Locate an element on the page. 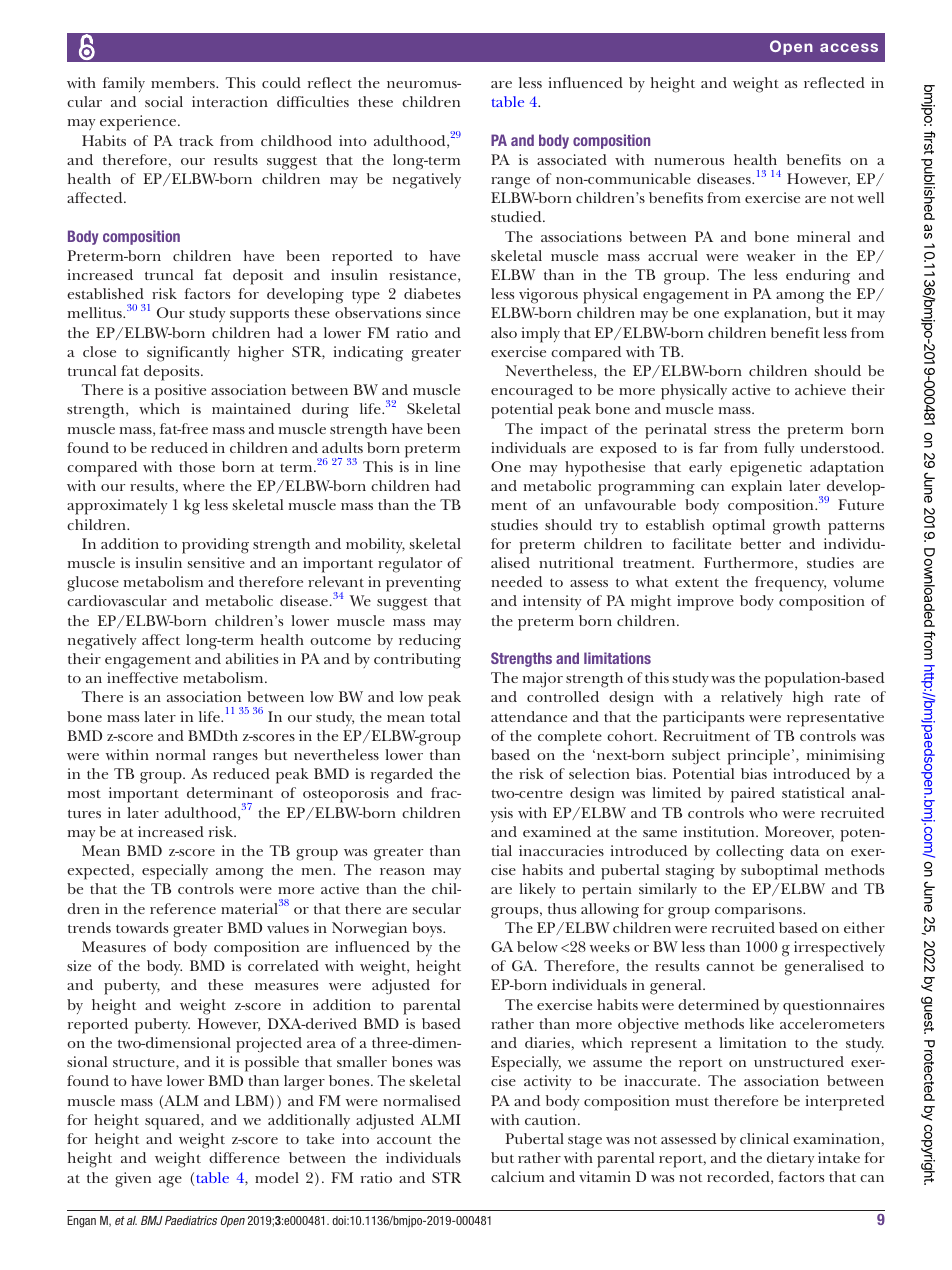  dietary is located at coordinates (790, 1159).
